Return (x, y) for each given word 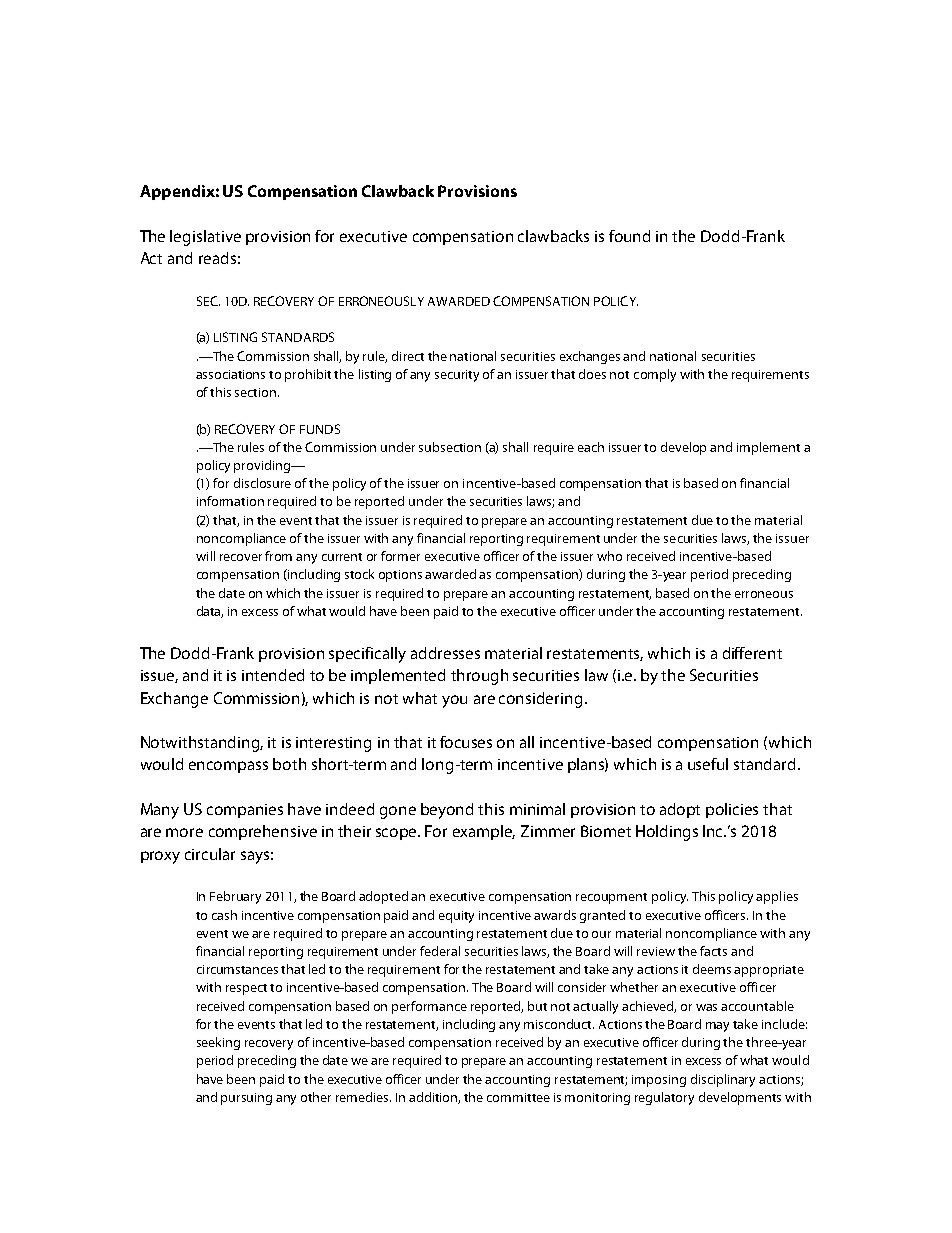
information (230, 501)
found (629, 236)
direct (408, 356)
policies (732, 810)
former (400, 556)
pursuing (246, 1099)
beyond (447, 811)
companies (245, 811)
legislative (205, 238)
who (609, 556)
